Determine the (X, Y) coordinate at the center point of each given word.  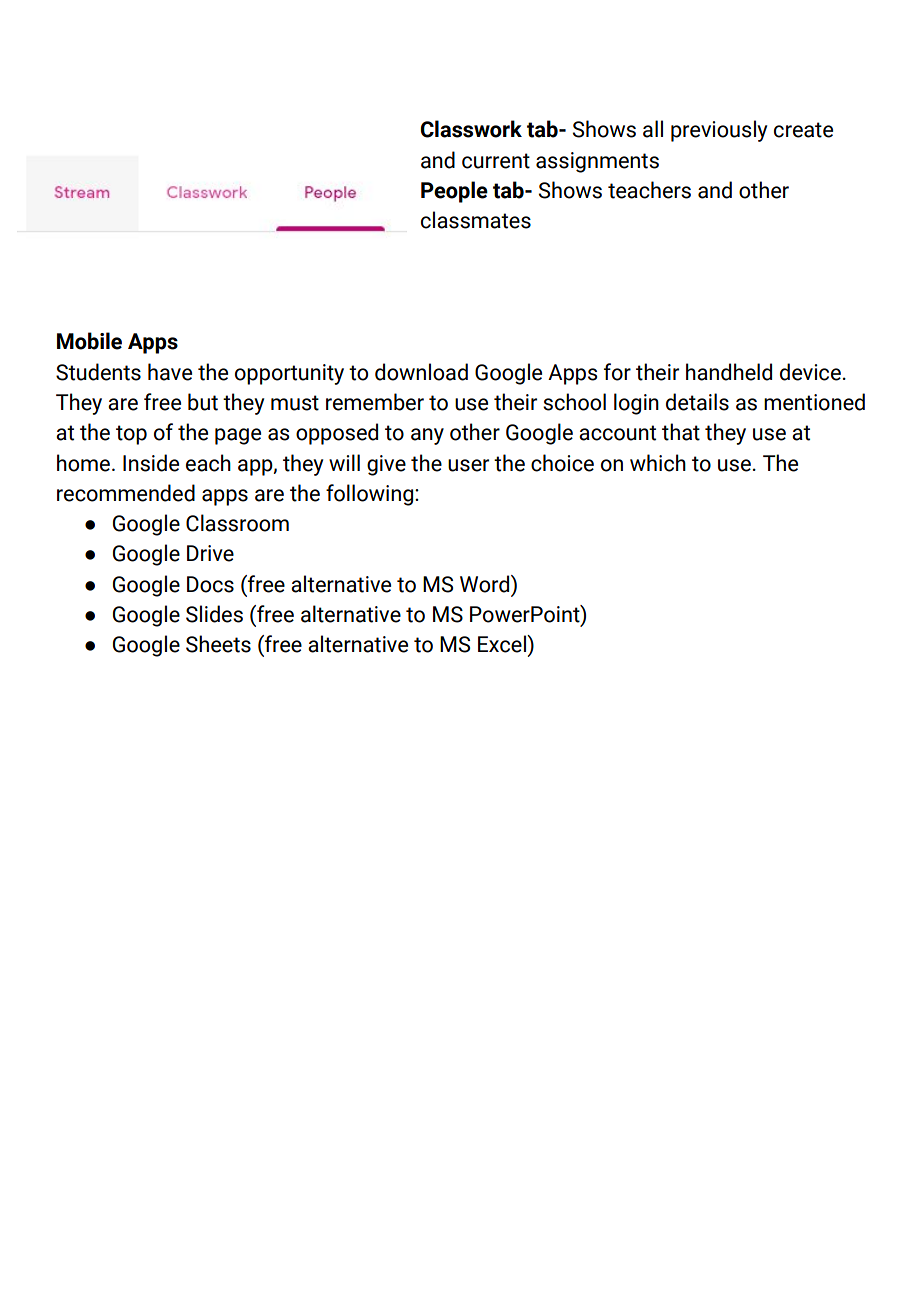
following (371, 495)
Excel (503, 644)
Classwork (471, 129)
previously (719, 131)
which (658, 463)
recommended (126, 493)
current (496, 161)
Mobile (89, 341)
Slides (214, 614)
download (421, 372)
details (697, 402)
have (170, 372)
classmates (476, 220)
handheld (729, 372)
